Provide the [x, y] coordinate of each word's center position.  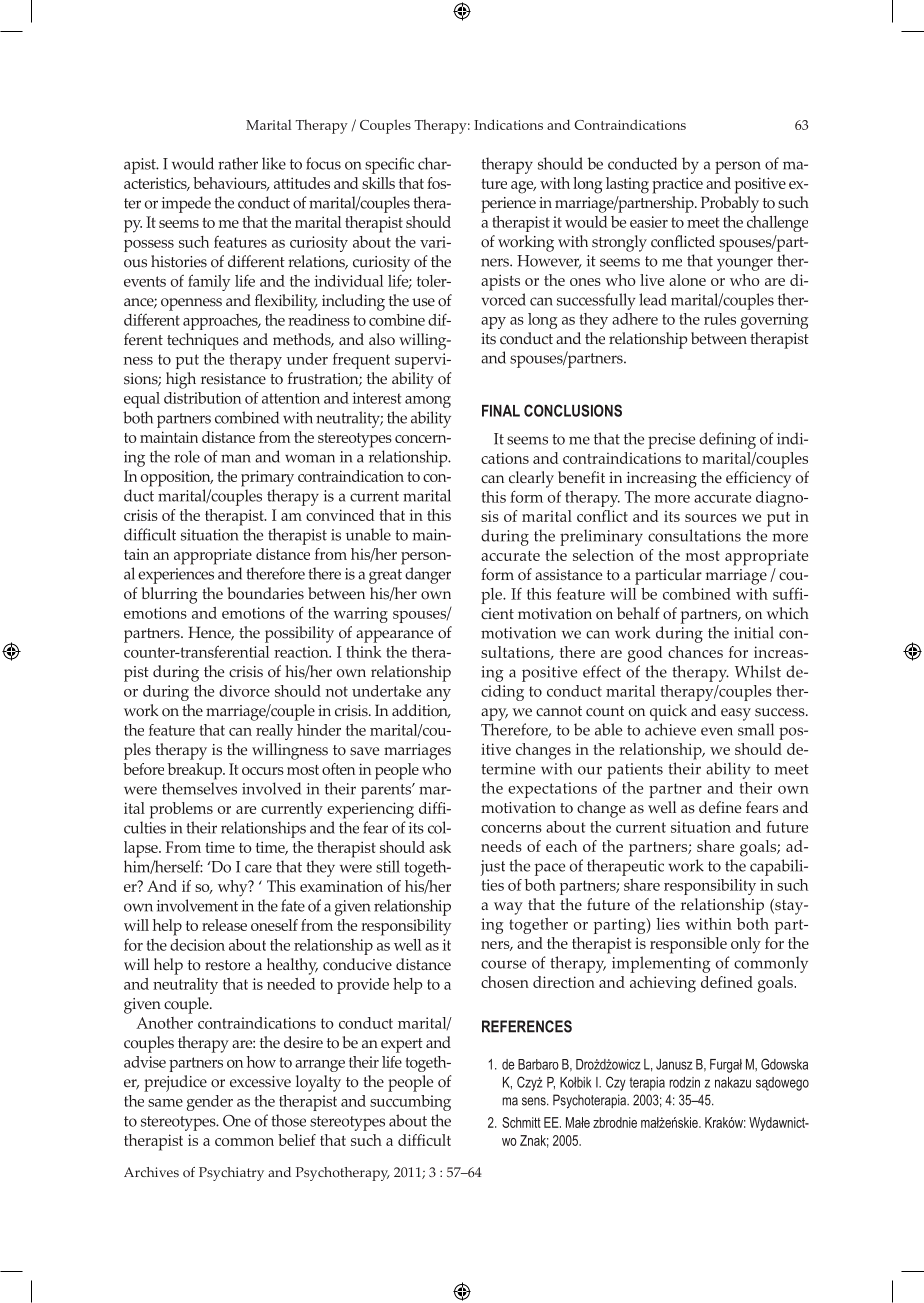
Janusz [674, 1064]
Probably [730, 204]
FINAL [501, 411]
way [508, 908]
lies [668, 924]
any [438, 695]
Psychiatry [231, 1174]
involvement [197, 905]
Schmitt [521, 1122]
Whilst [758, 671]
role [187, 456]
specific [389, 165]
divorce [244, 691]
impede [186, 204]
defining [727, 440]
